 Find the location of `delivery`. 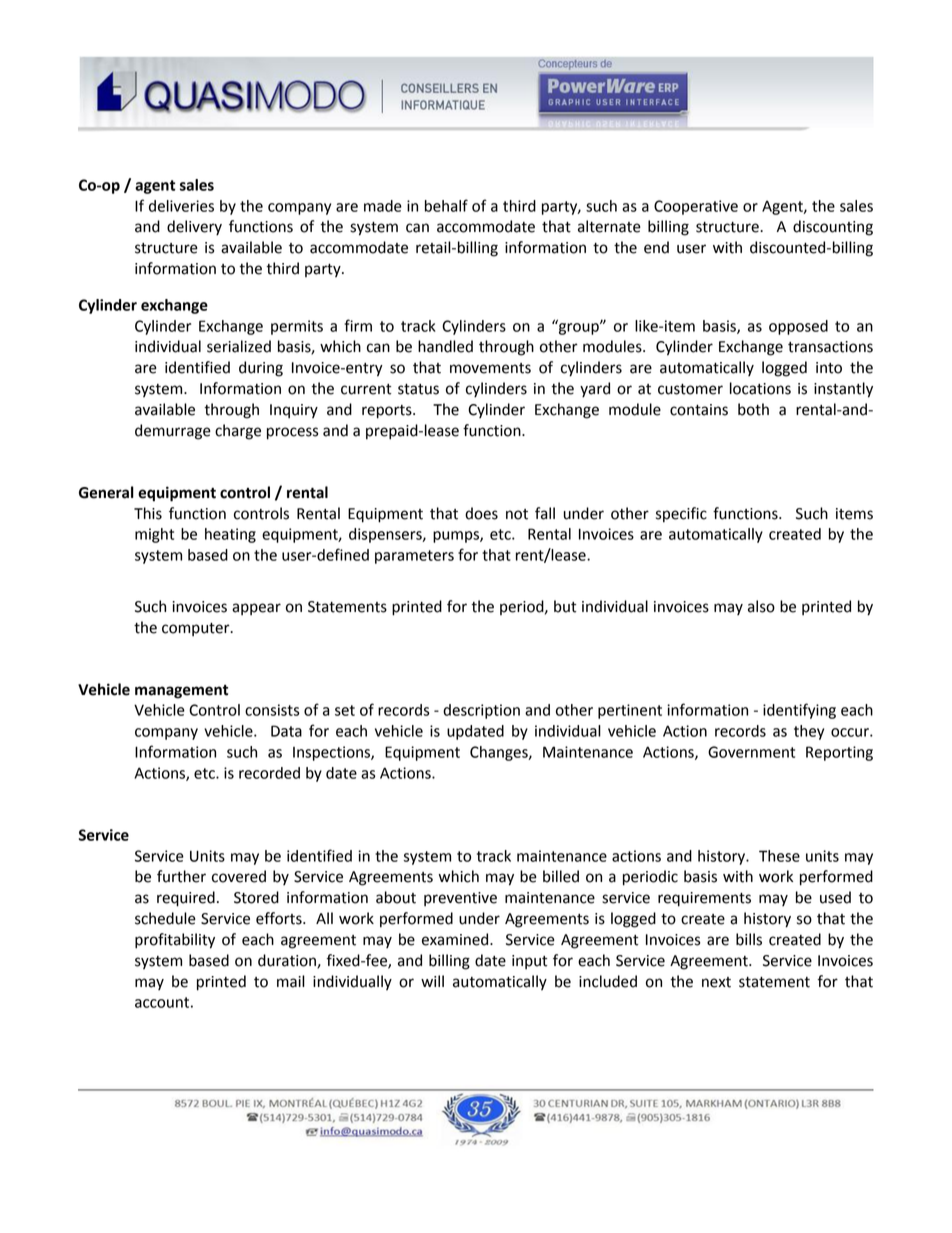

delivery is located at coordinates (194, 228).
